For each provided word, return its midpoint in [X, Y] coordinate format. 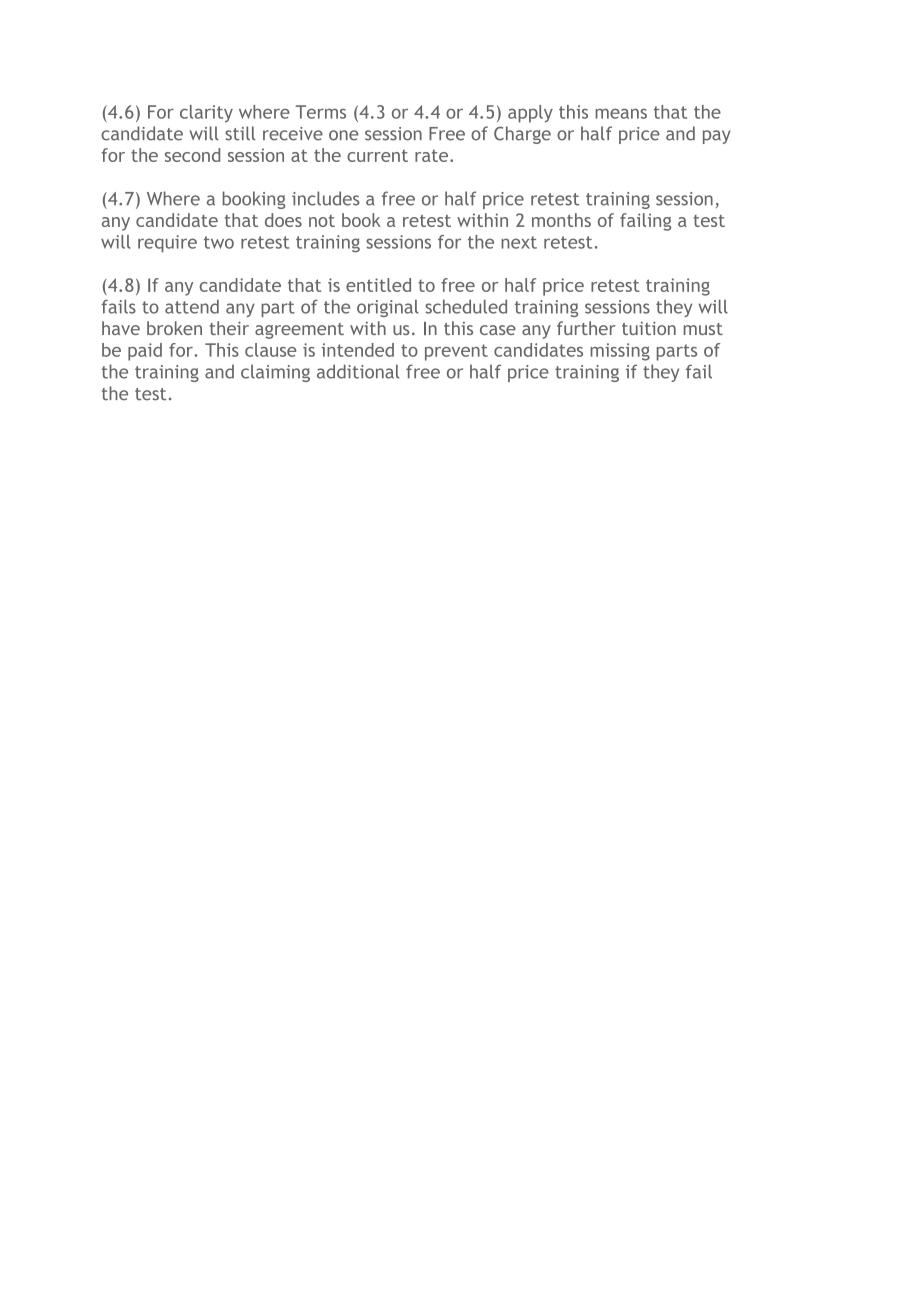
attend [192, 306]
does [283, 220]
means [621, 113]
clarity [206, 114]
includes [326, 198]
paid [145, 352]
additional [358, 371]
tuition [649, 328]
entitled [378, 285]
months [561, 220]
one [344, 135]
